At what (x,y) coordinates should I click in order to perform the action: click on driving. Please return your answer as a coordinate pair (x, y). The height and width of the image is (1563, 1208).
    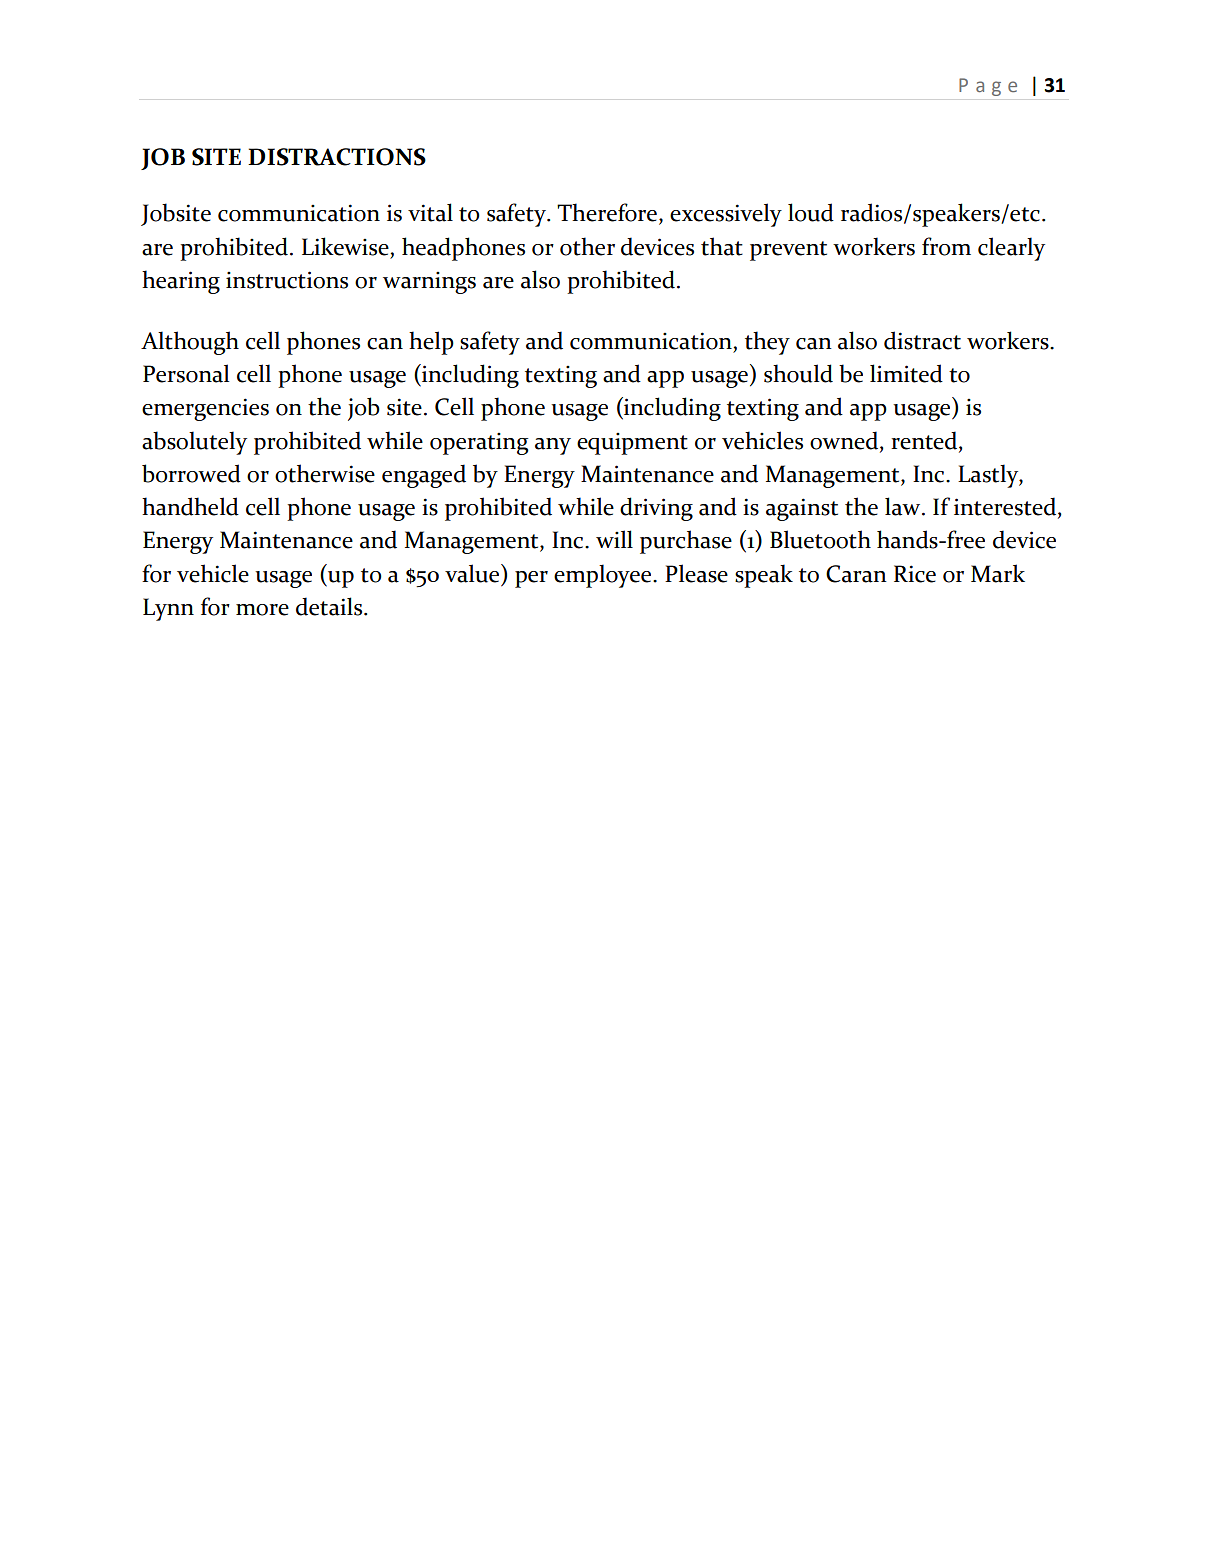
    Looking at the image, I should click on (656, 509).
